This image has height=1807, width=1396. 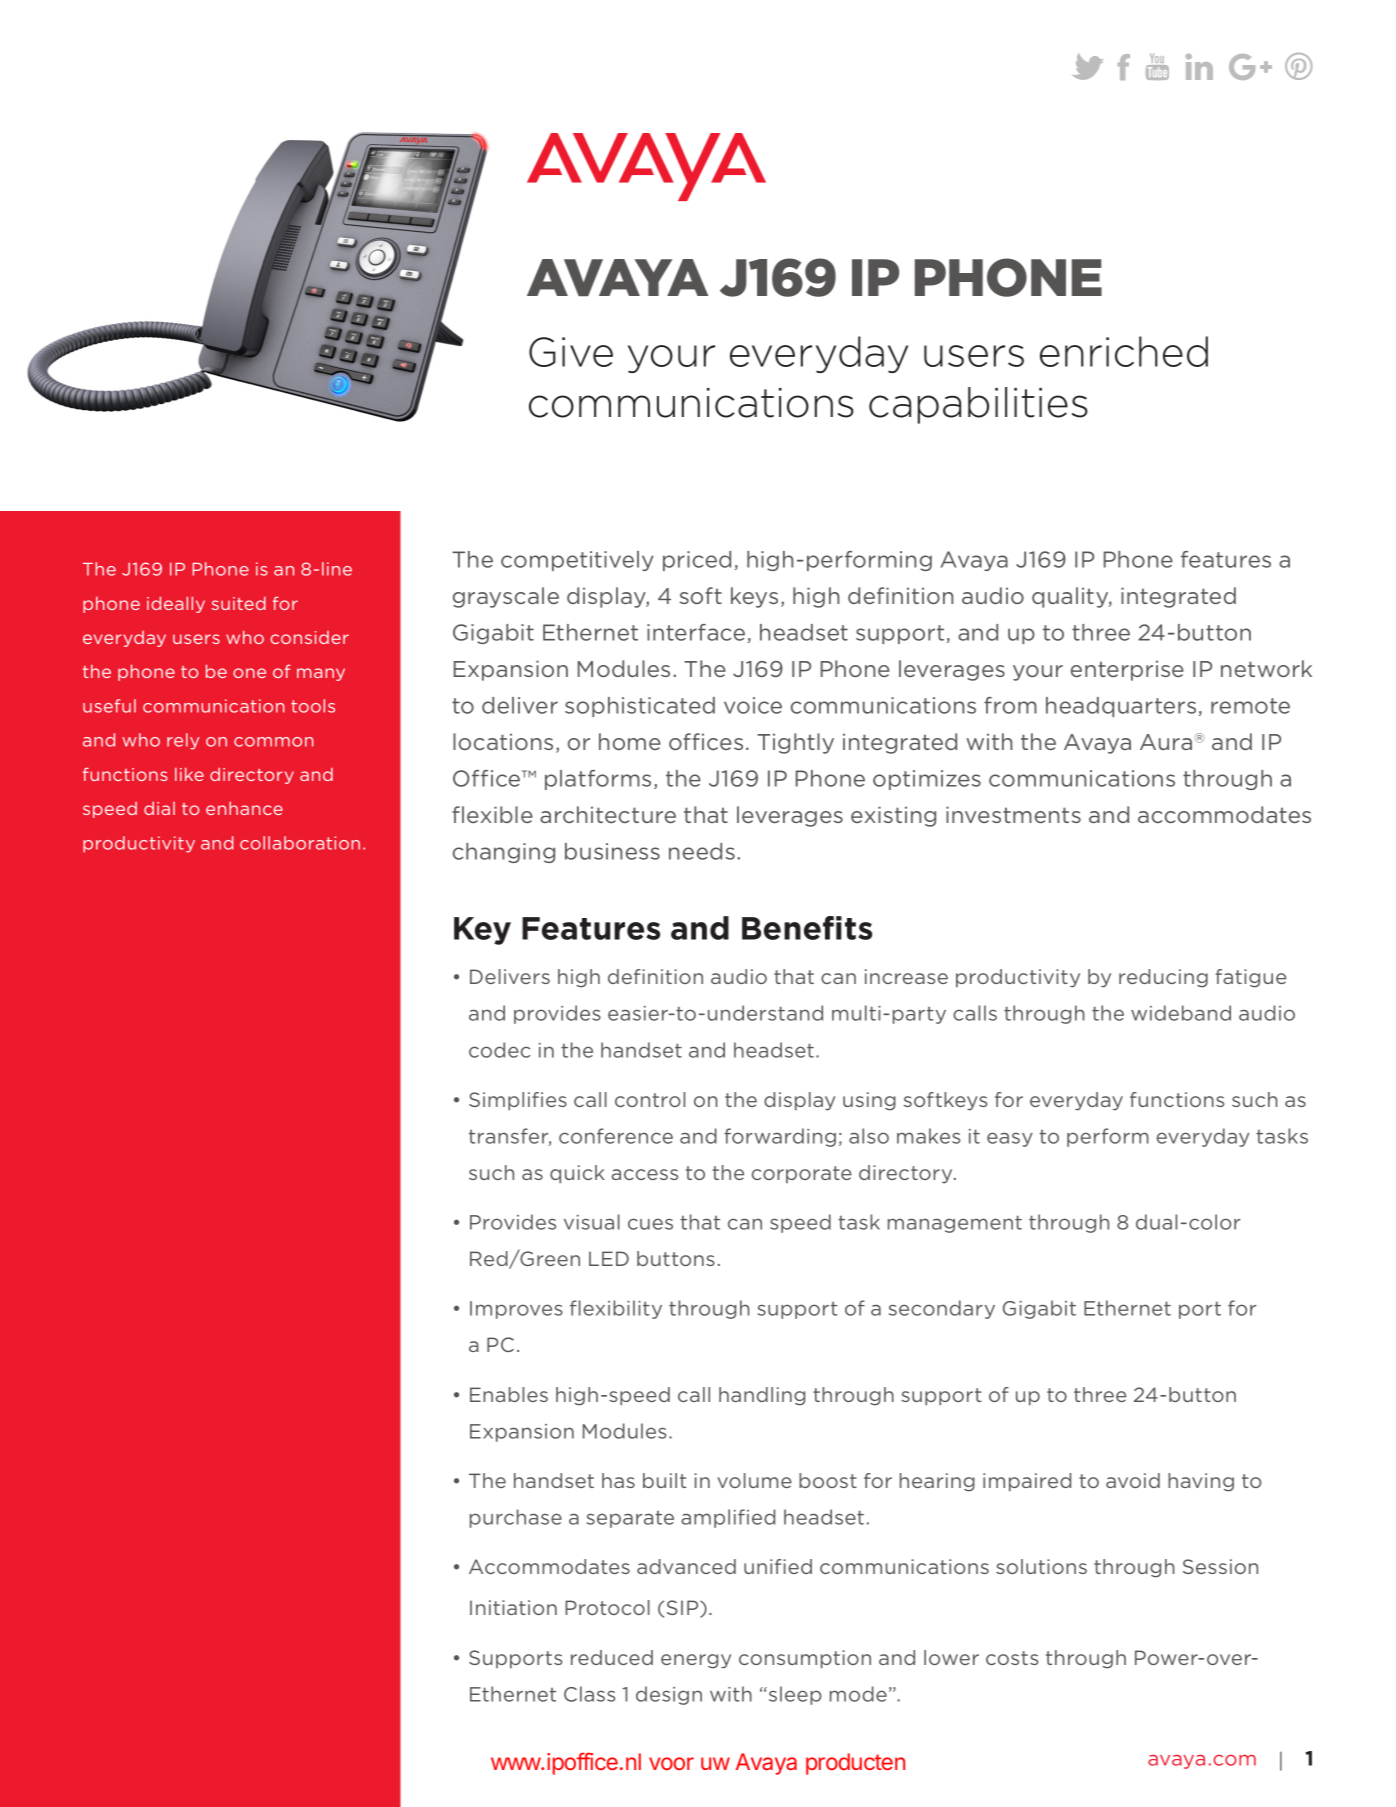 What do you see at coordinates (1124, 351) in the image?
I see `enriched` at bounding box center [1124, 351].
